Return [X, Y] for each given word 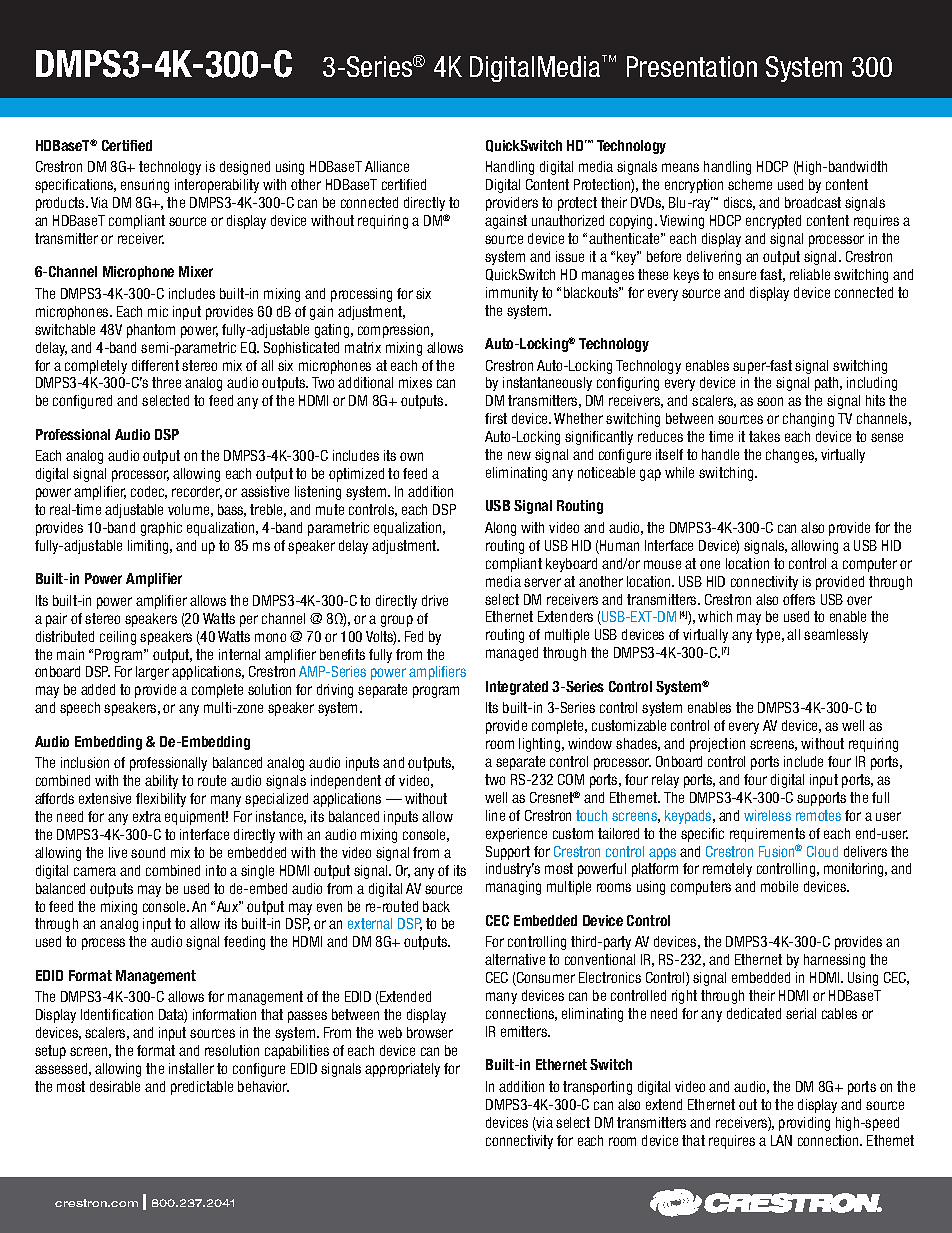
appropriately [402, 1070]
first [496, 418]
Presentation [692, 66]
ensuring [145, 186]
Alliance [387, 166]
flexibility [161, 800]
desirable [115, 1086]
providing [804, 1124]
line [495, 815]
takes [764, 436]
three [166, 382]
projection [717, 745]
